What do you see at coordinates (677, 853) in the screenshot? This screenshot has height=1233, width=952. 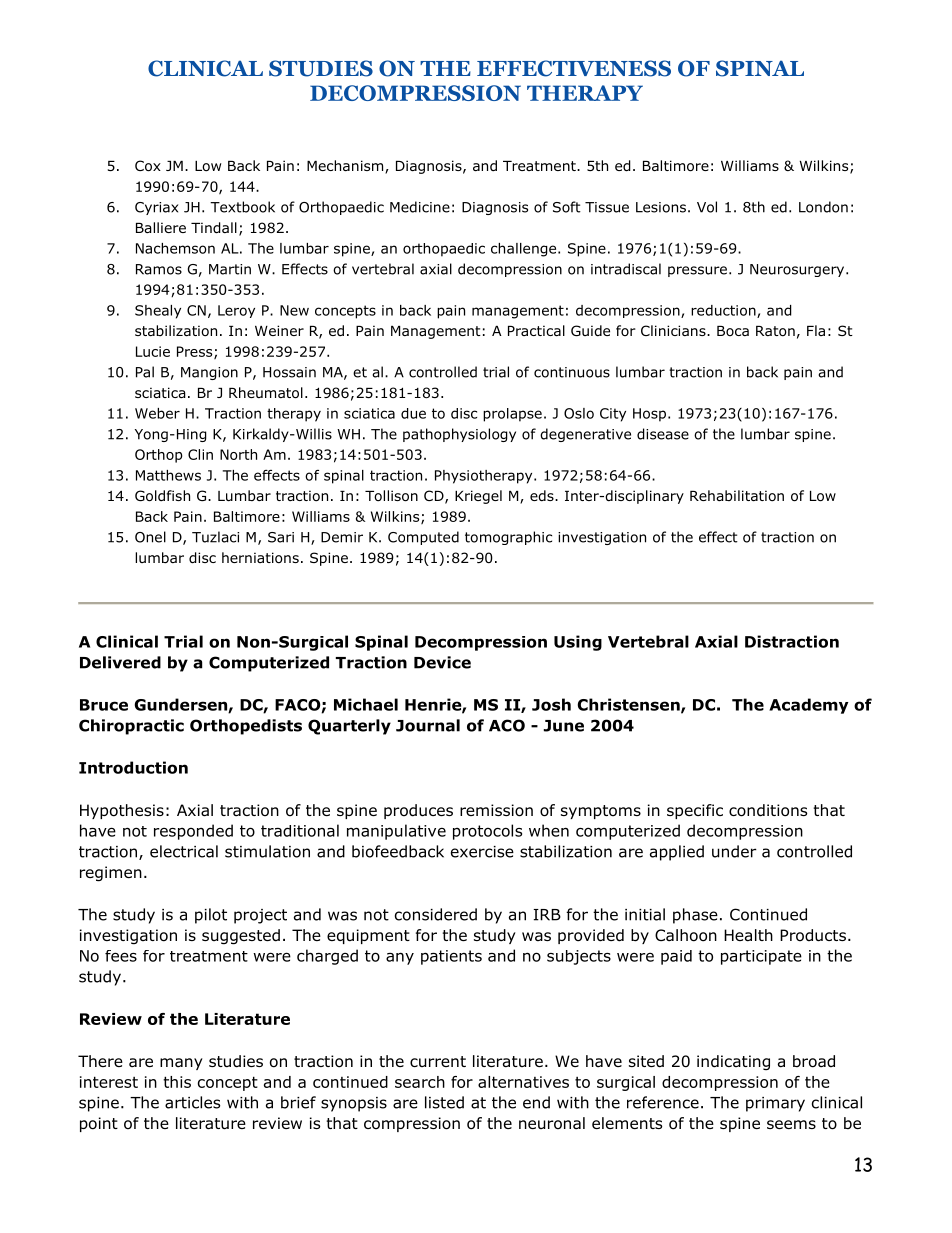 I see `applied` at bounding box center [677, 853].
